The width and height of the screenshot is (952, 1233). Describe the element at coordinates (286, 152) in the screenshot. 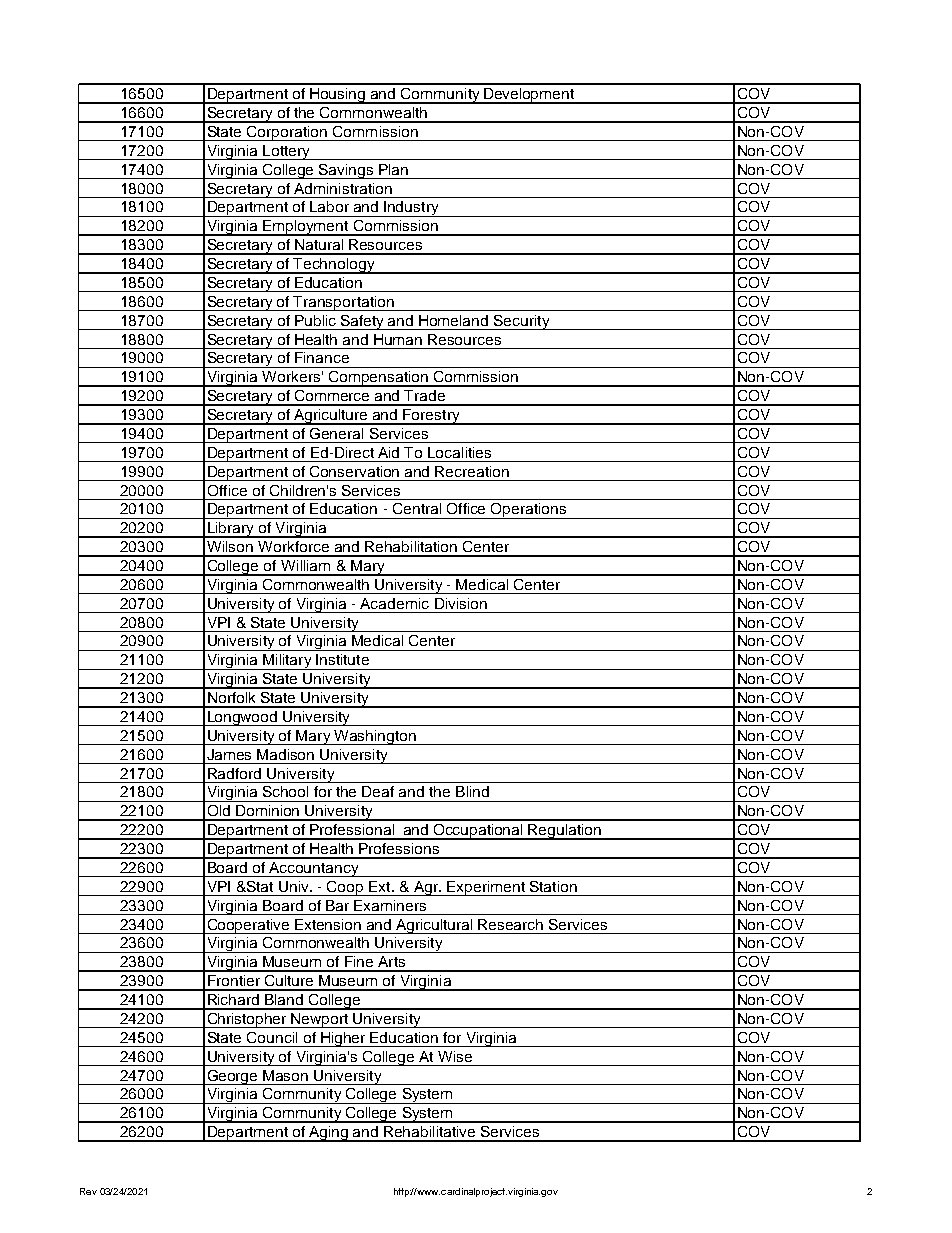

I see `Lottery` at that location.
